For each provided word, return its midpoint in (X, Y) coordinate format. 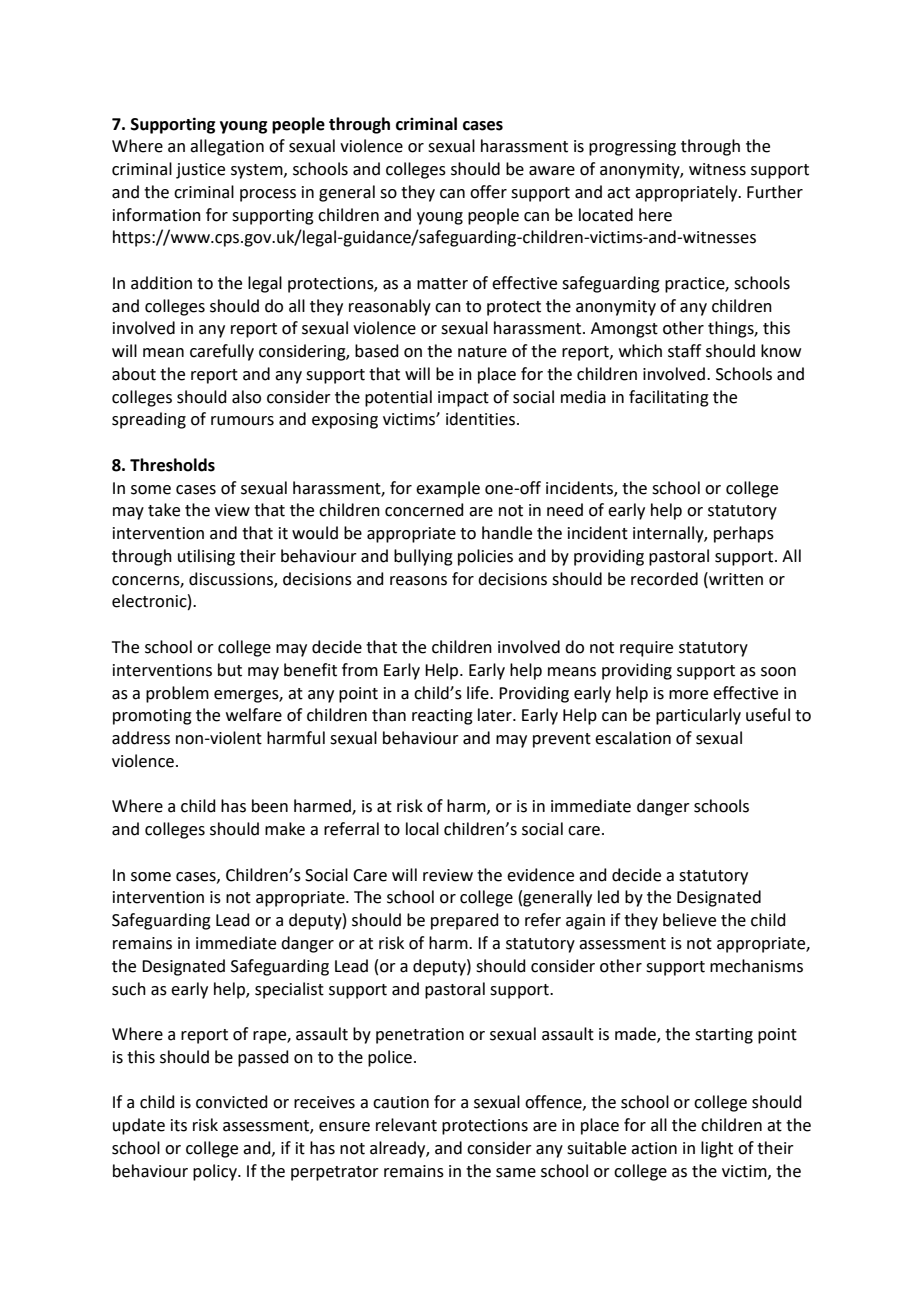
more (688, 695)
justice (200, 171)
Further (775, 192)
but (230, 670)
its (179, 1125)
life (479, 693)
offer (488, 192)
